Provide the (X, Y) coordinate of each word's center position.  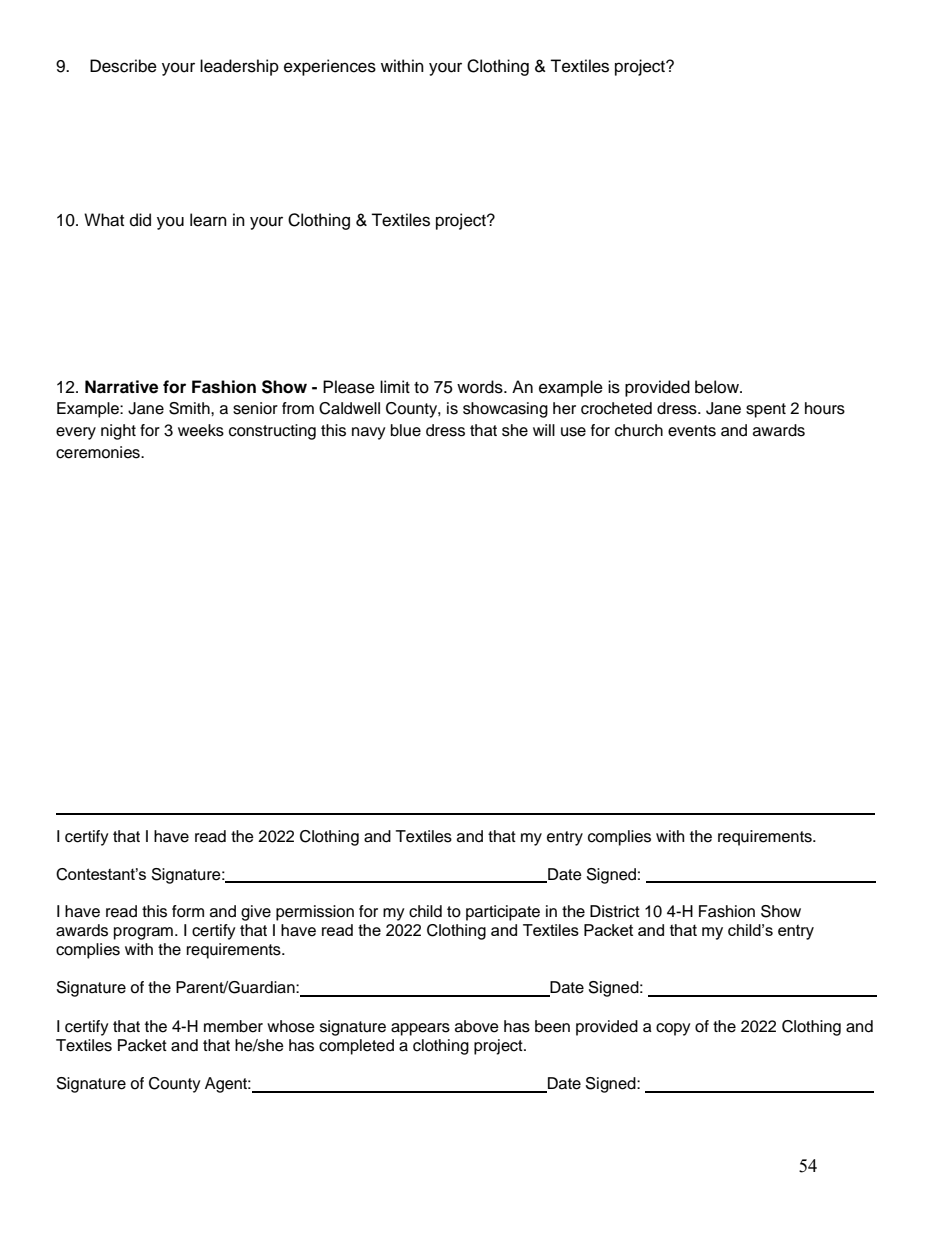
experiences (330, 67)
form (188, 911)
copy (673, 1029)
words (481, 387)
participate (503, 913)
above (477, 1026)
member (233, 1026)
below (718, 387)
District (615, 911)
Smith (190, 408)
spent (766, 410)
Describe (123, 66)
